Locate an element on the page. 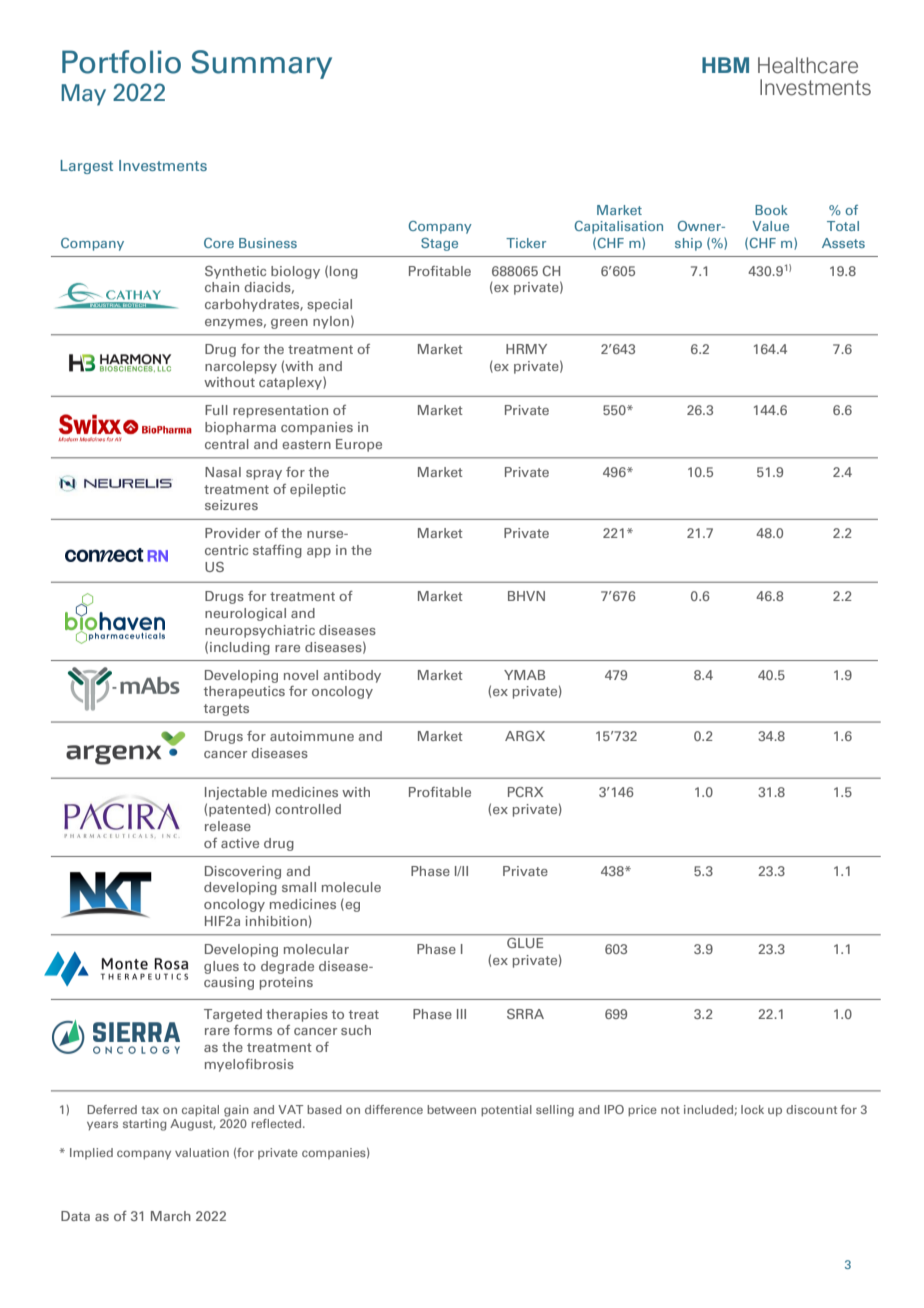  Stage is located at coordinates (439, 244).
